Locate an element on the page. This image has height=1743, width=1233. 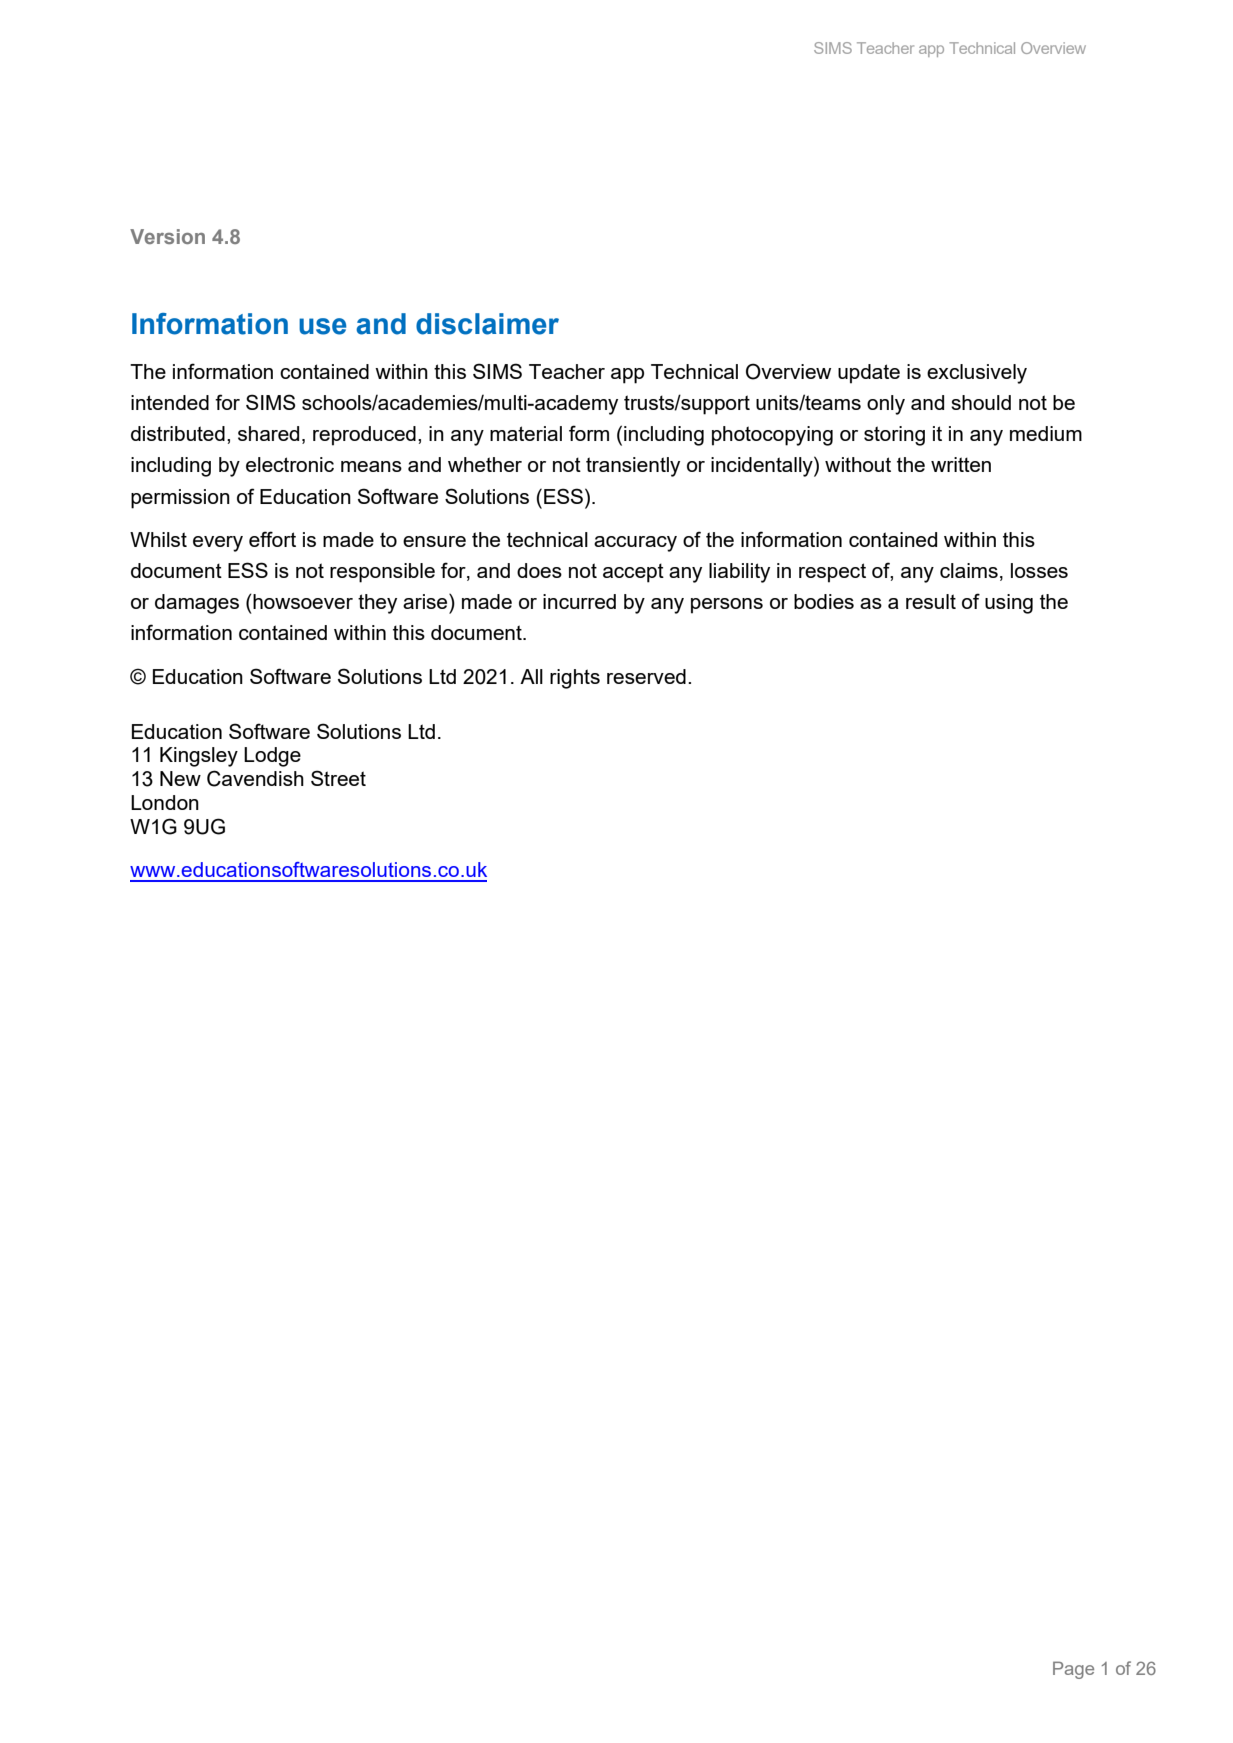
Street is located at coordinates (338, 778).
